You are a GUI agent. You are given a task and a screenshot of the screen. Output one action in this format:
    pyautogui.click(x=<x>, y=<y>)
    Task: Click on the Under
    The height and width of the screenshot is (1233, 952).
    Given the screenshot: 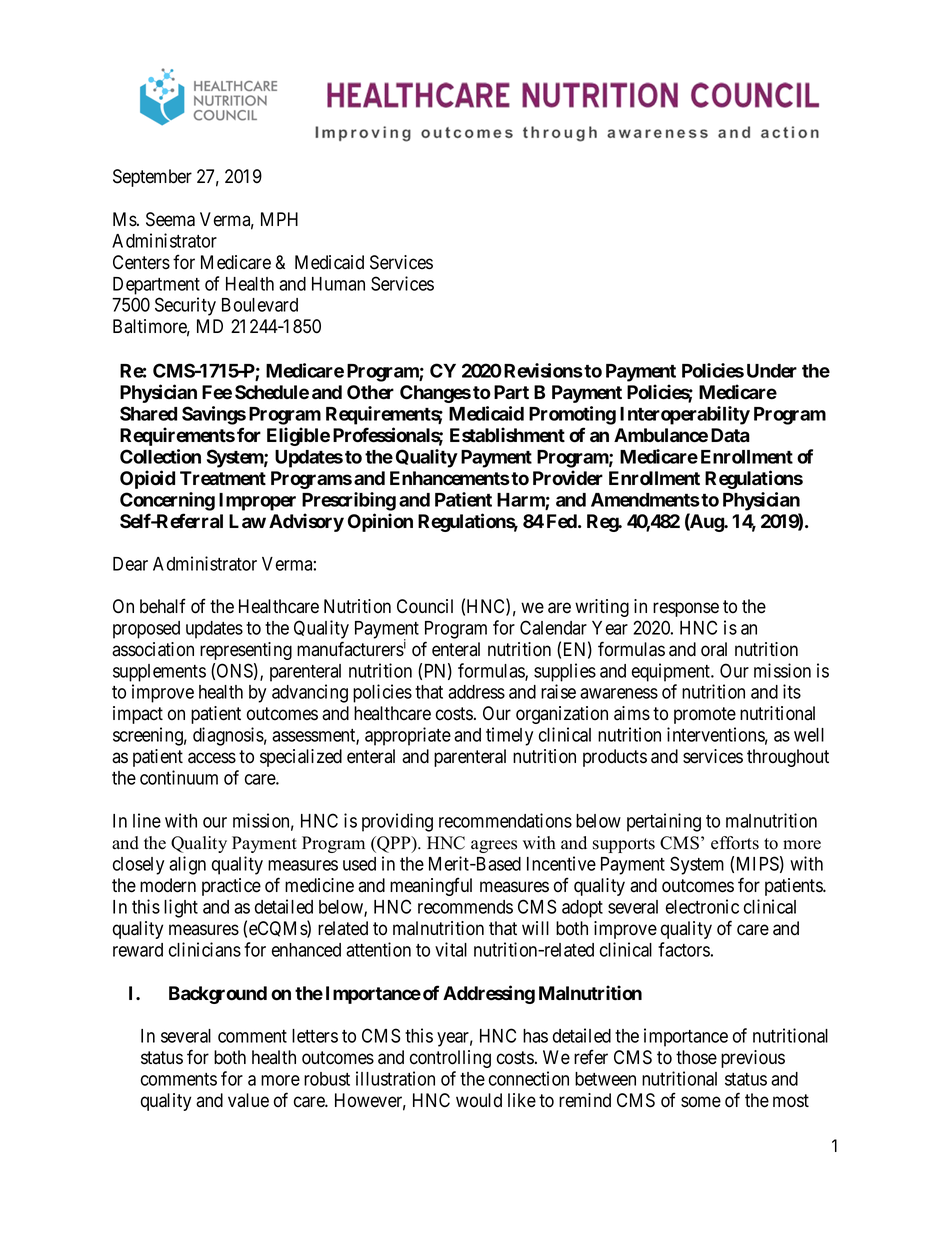 What is the action you would take?
    pyautogui.click(x=772, y=371)
